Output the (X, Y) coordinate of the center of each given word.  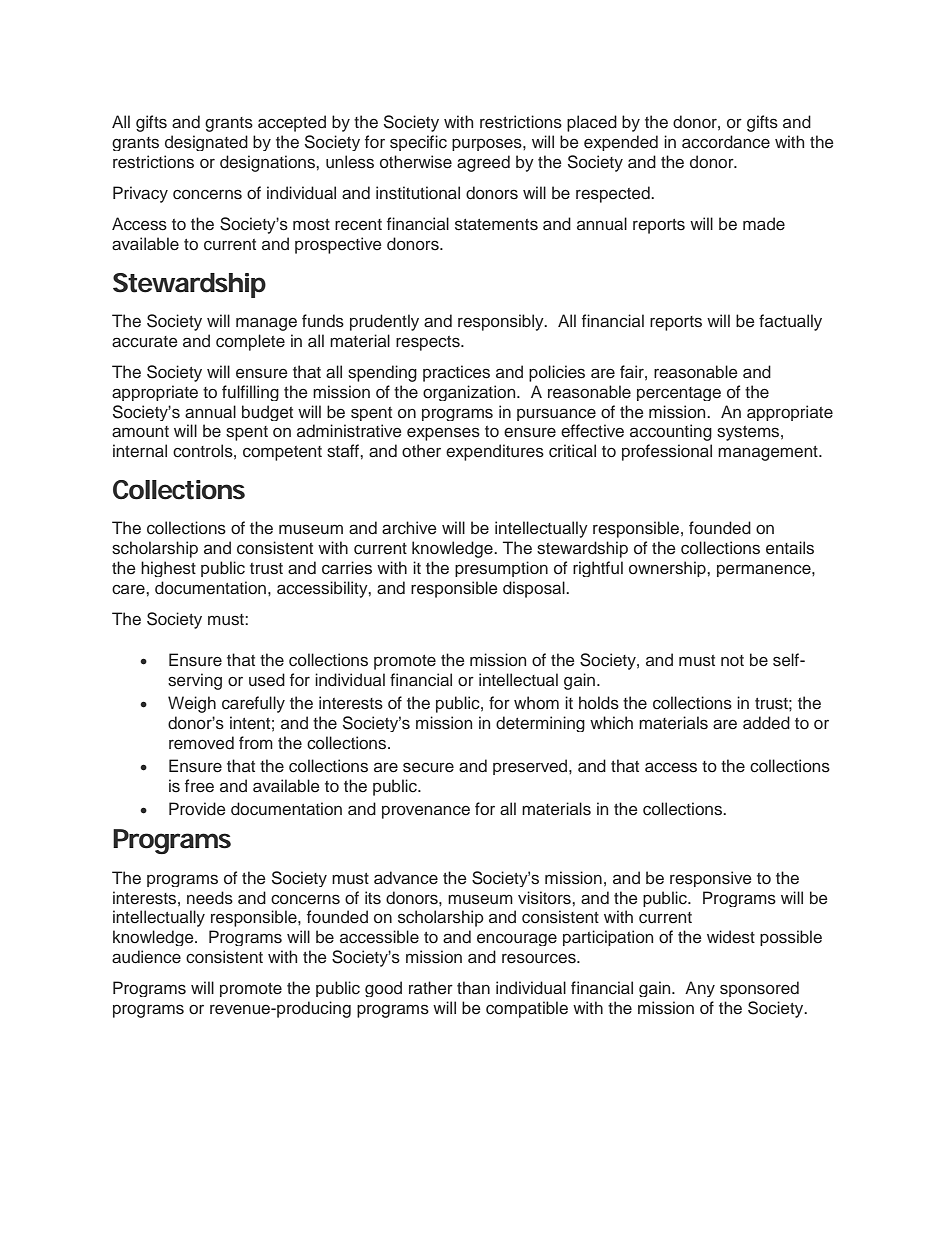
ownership (668, 569)
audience (146, 957)
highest (168, 569)
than (473, 987)
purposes (488, 144)
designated (206, 143)
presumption (501, 569)
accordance (726, 142)
